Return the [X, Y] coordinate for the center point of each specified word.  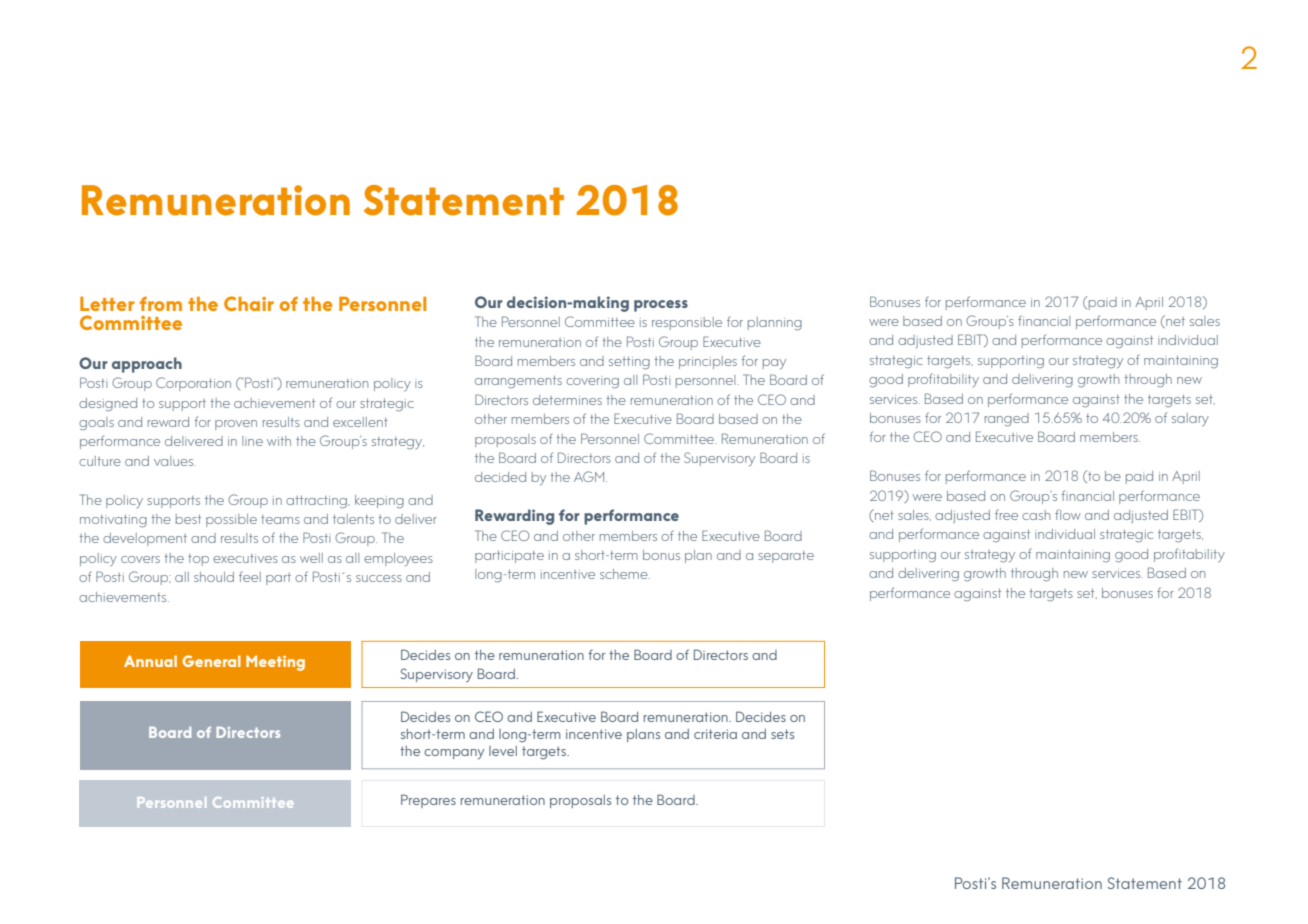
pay [774, 364]
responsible [687, 323]
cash [1036, 515]
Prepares [428, 801]
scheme [625, 574]
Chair [249, 303]
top [198, 560]
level [503, 751]
